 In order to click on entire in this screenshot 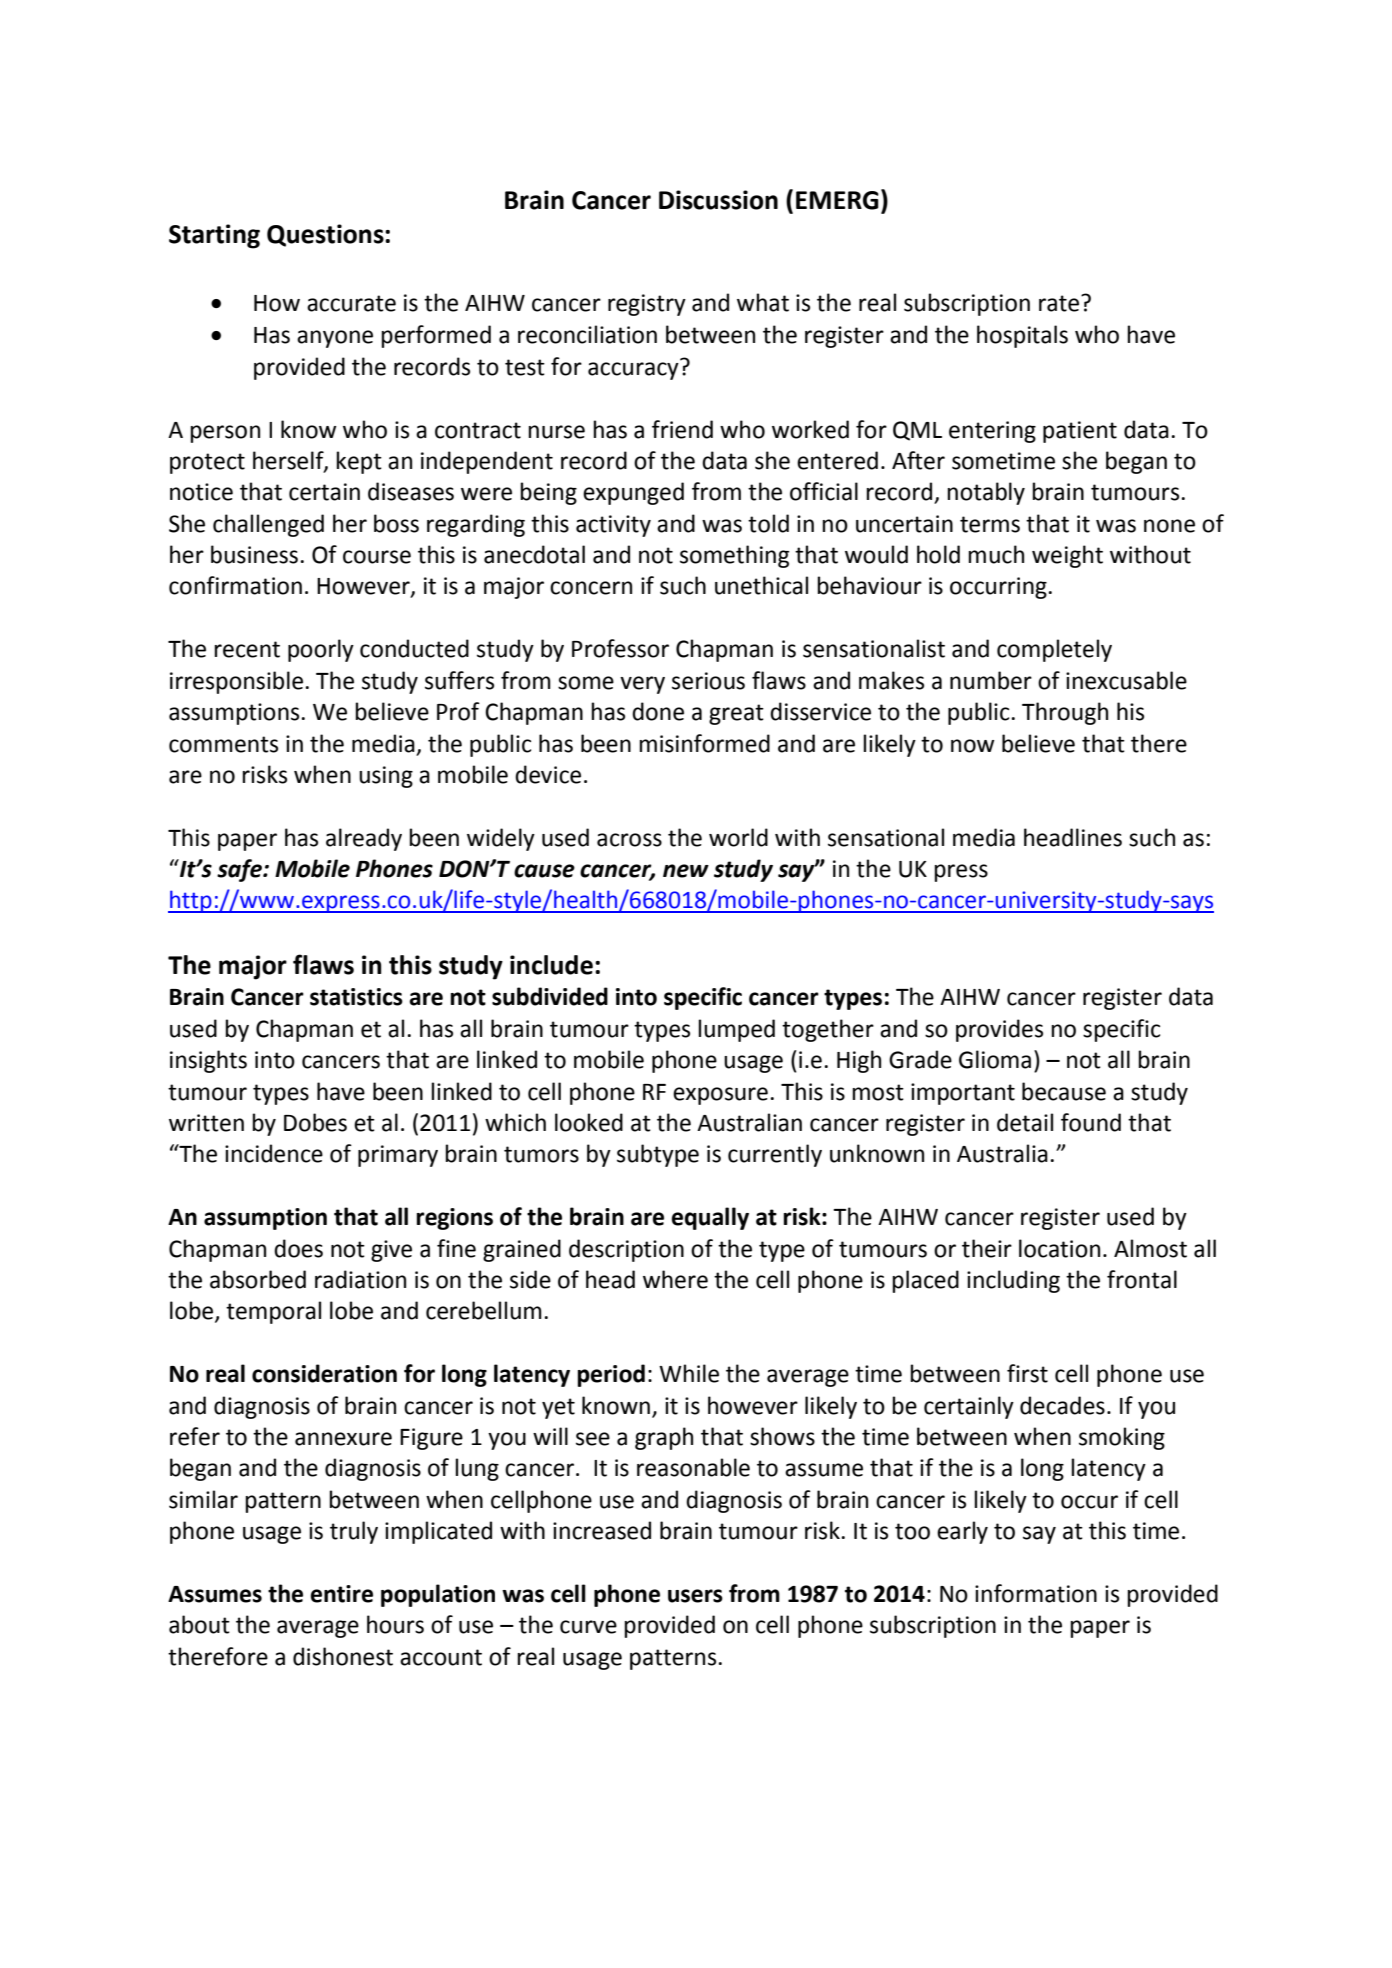, I will do `click(342, 1594)`.
